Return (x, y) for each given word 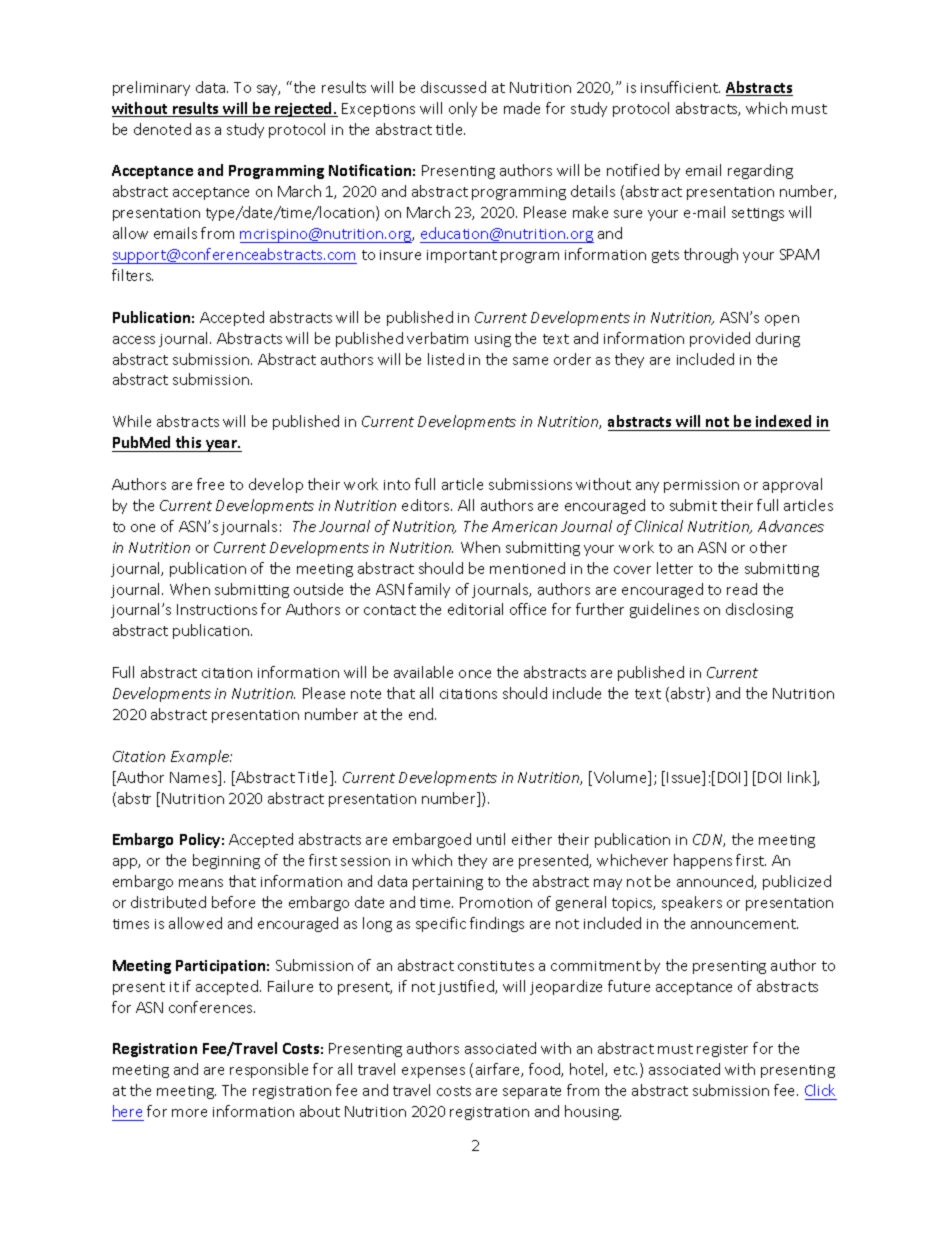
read (742, 589)
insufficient (680, 87)
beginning (226, 861)
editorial (475, 609)
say (268, 90)
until (491, 839)
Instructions (217, 609)
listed (446, 359)
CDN (709, 840)
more (189, 1113)
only (463, 109)
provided (720, 339)
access (134, 340)
